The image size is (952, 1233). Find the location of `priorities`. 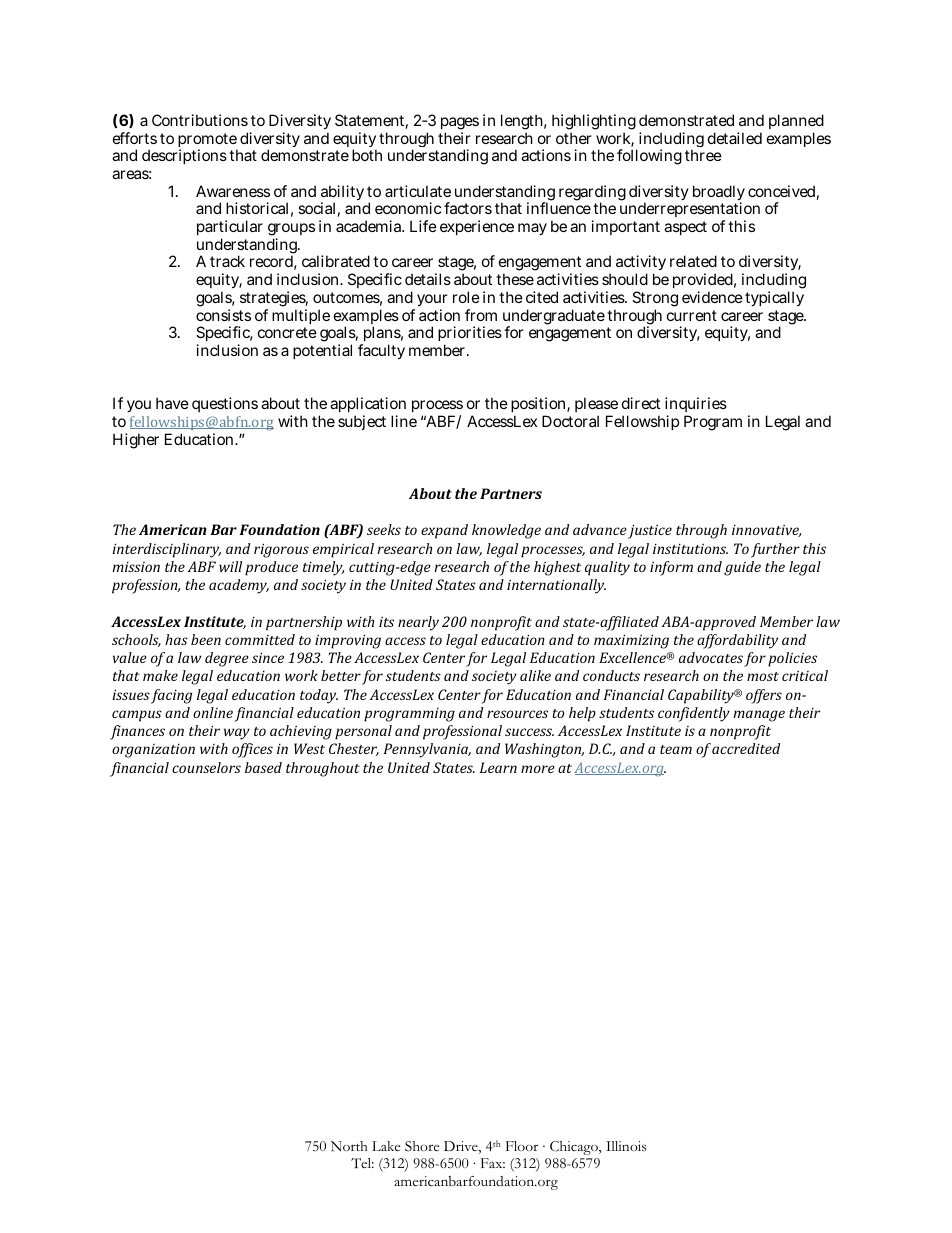

priorities is located at coordinates (470, 335).
